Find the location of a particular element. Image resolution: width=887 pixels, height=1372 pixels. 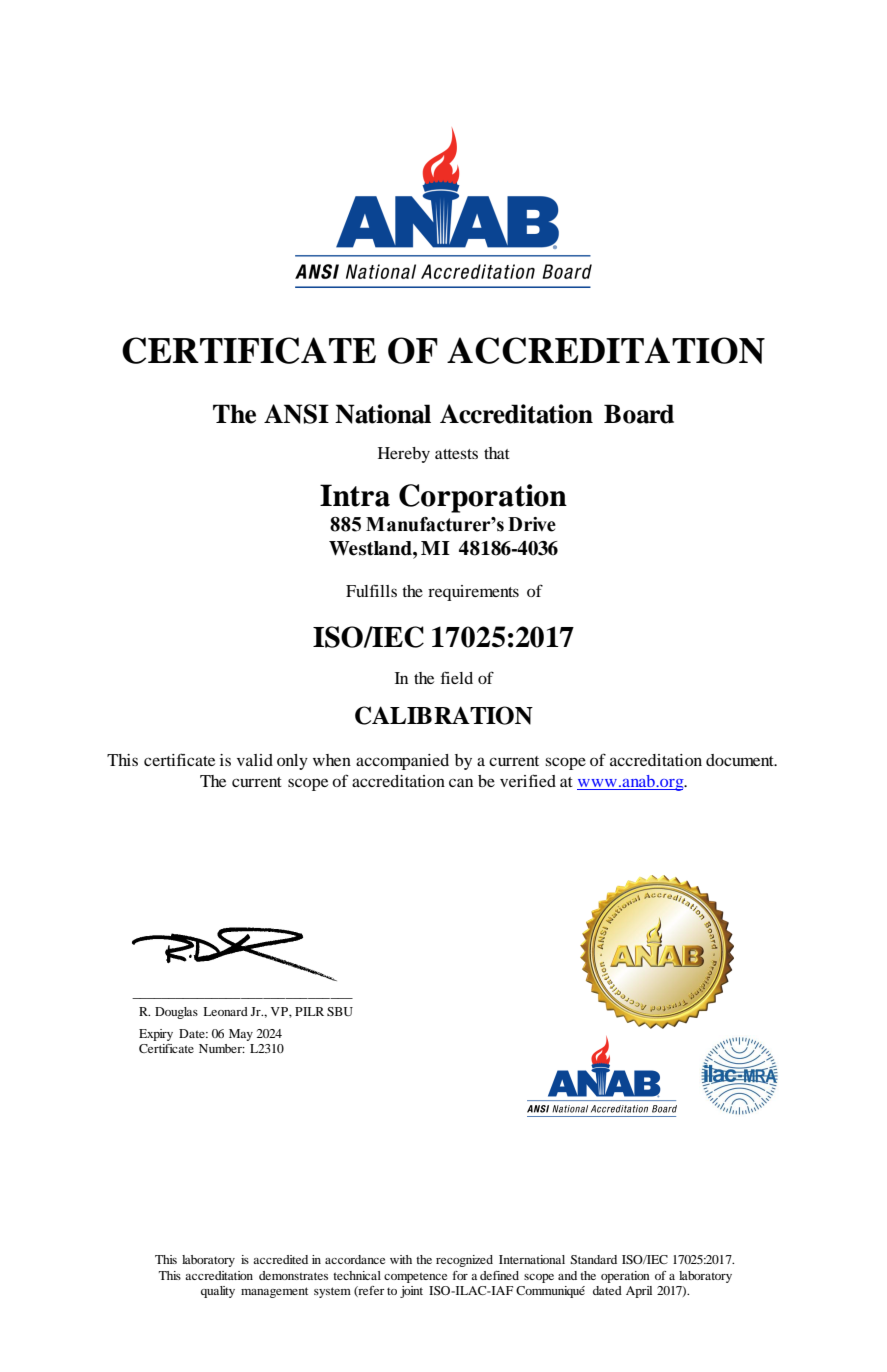

quality is located at coordinates (218, 1292).
